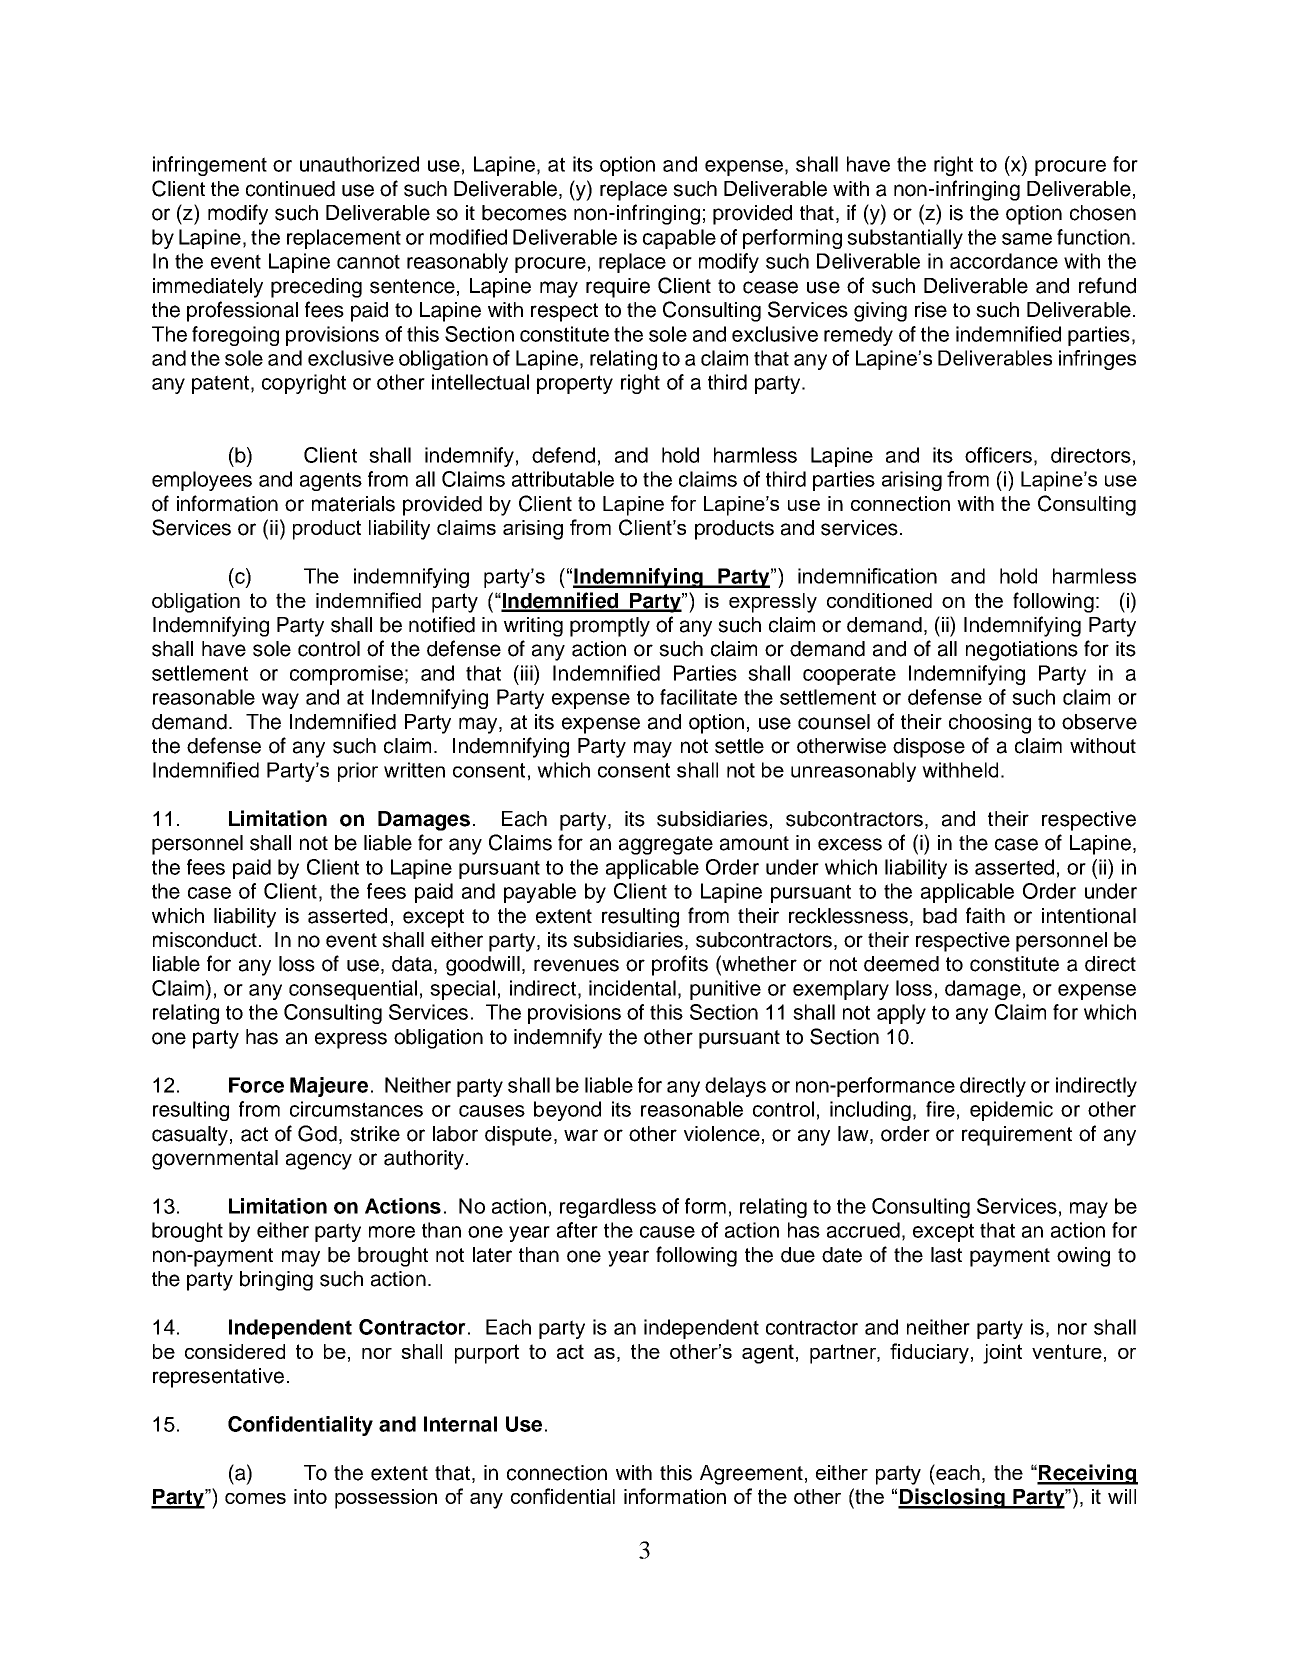 The height and width of the document is (1668, 1289). Describe the element at coordinates (563, 479) in the document. I see `attributable` at that location.
